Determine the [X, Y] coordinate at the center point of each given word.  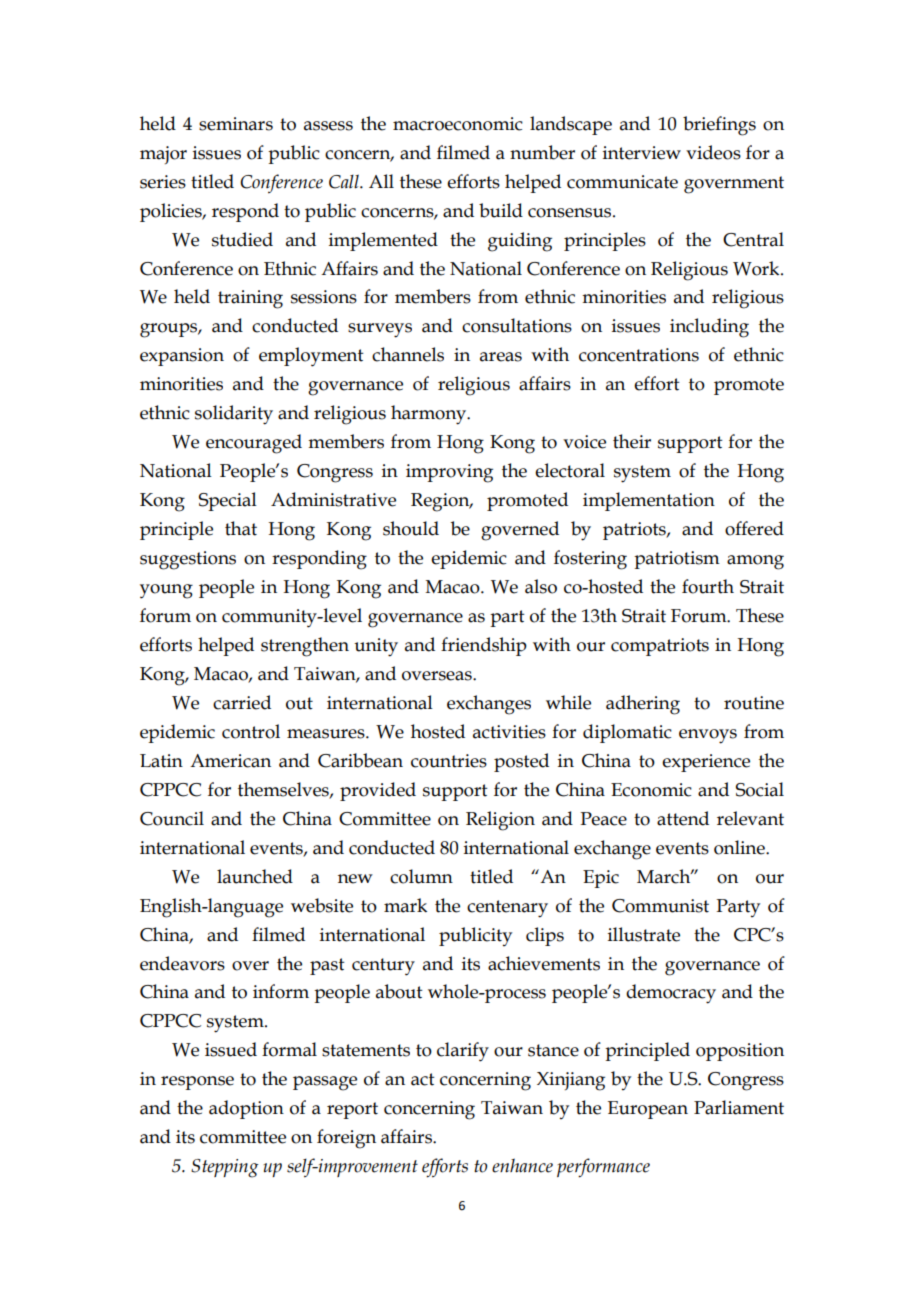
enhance [522, 1165]
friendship [484, 646]
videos [713, 152]
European [648, 1110]
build [501, 210]
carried [242, 702]
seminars [236, 124]
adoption [246, 1109]
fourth [708, 586]
